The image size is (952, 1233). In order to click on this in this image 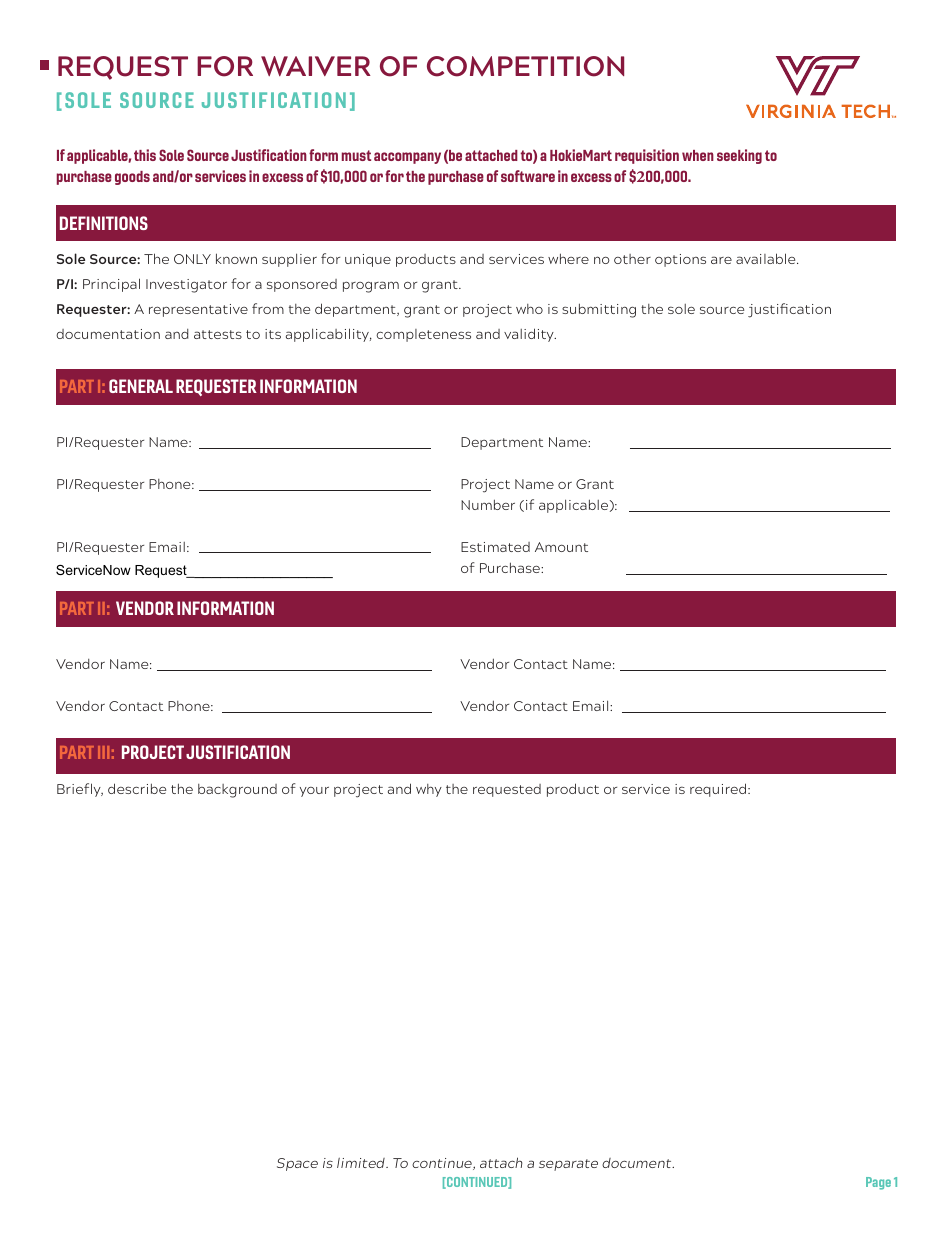, I will do `click(145, 155)`.
